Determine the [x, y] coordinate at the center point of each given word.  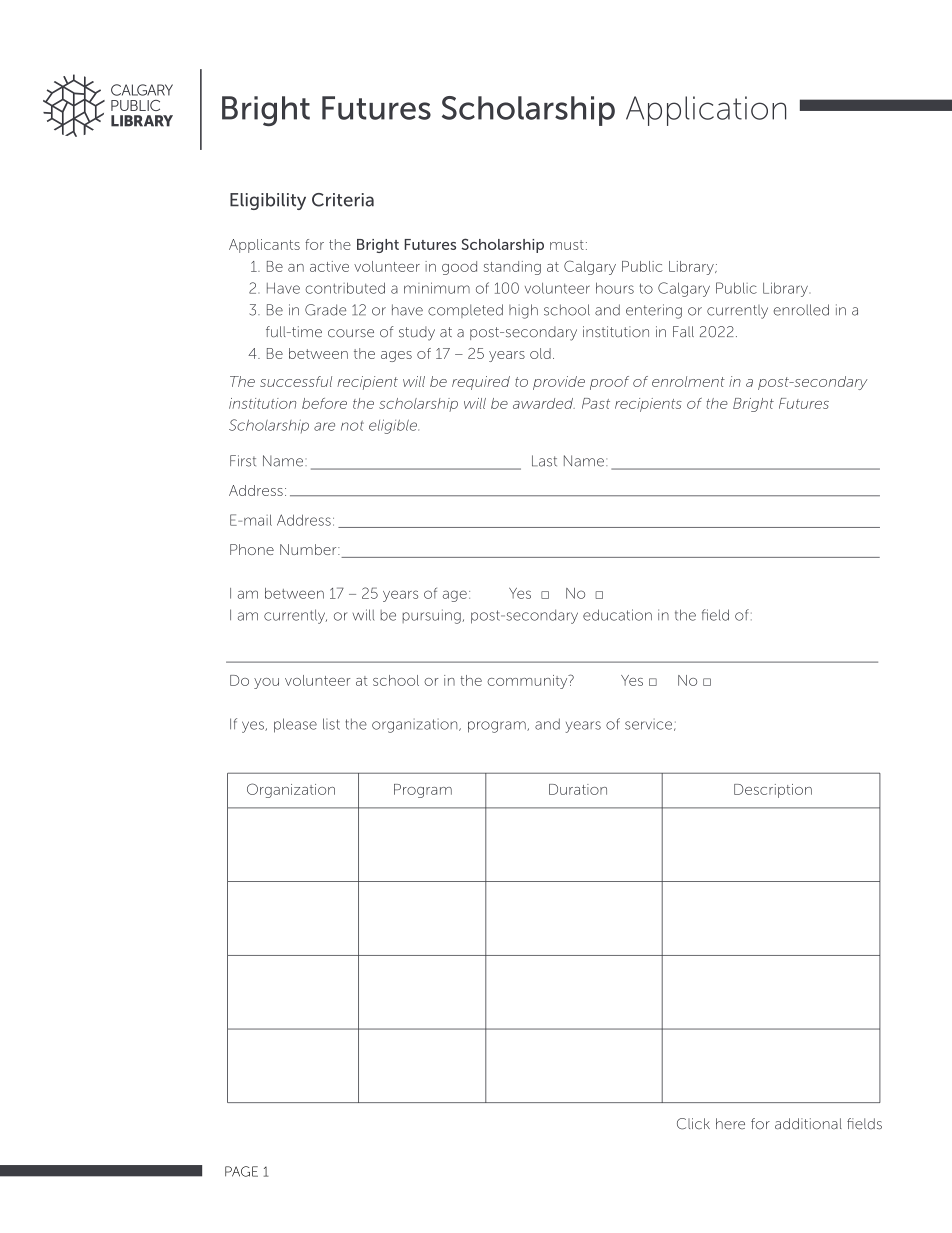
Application [706, 111]
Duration [578, 789]
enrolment [688, 381]
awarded [544, 403]
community [528, 682]
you [266, 683]
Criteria [343, 200]
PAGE [241, 1171]
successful [296, 381]
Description [773, 791]
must [567, 245]
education [617, 615]
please [295, 725]
